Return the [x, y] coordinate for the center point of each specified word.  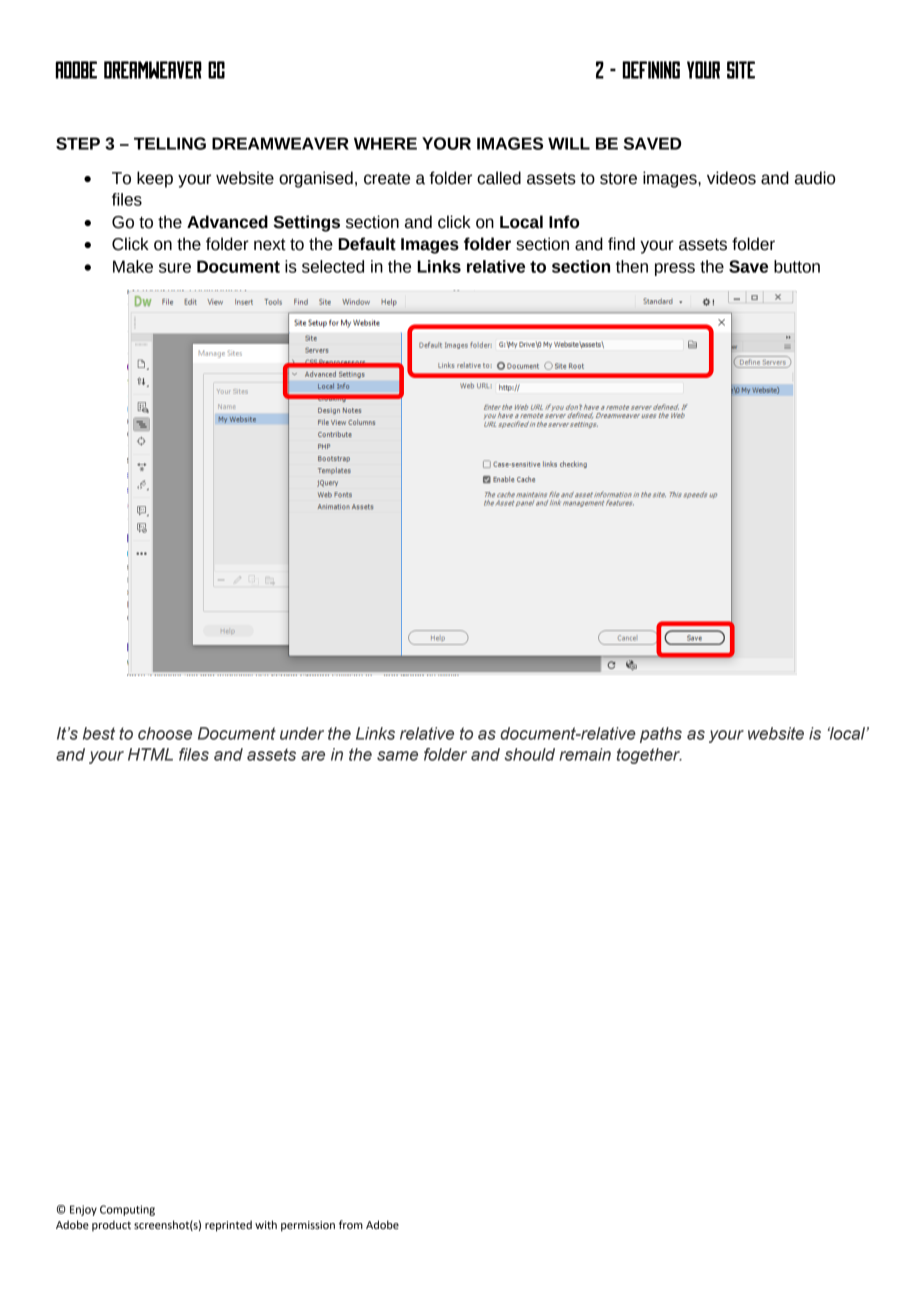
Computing [127, 1210]
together [649, 756]
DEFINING [651, 70]
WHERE [385, 143]
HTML [150, 754]
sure [175, 268]
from [351, 1224]
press [675, 269]
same [397, 756]
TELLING [170, 143]
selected [333, 266]
